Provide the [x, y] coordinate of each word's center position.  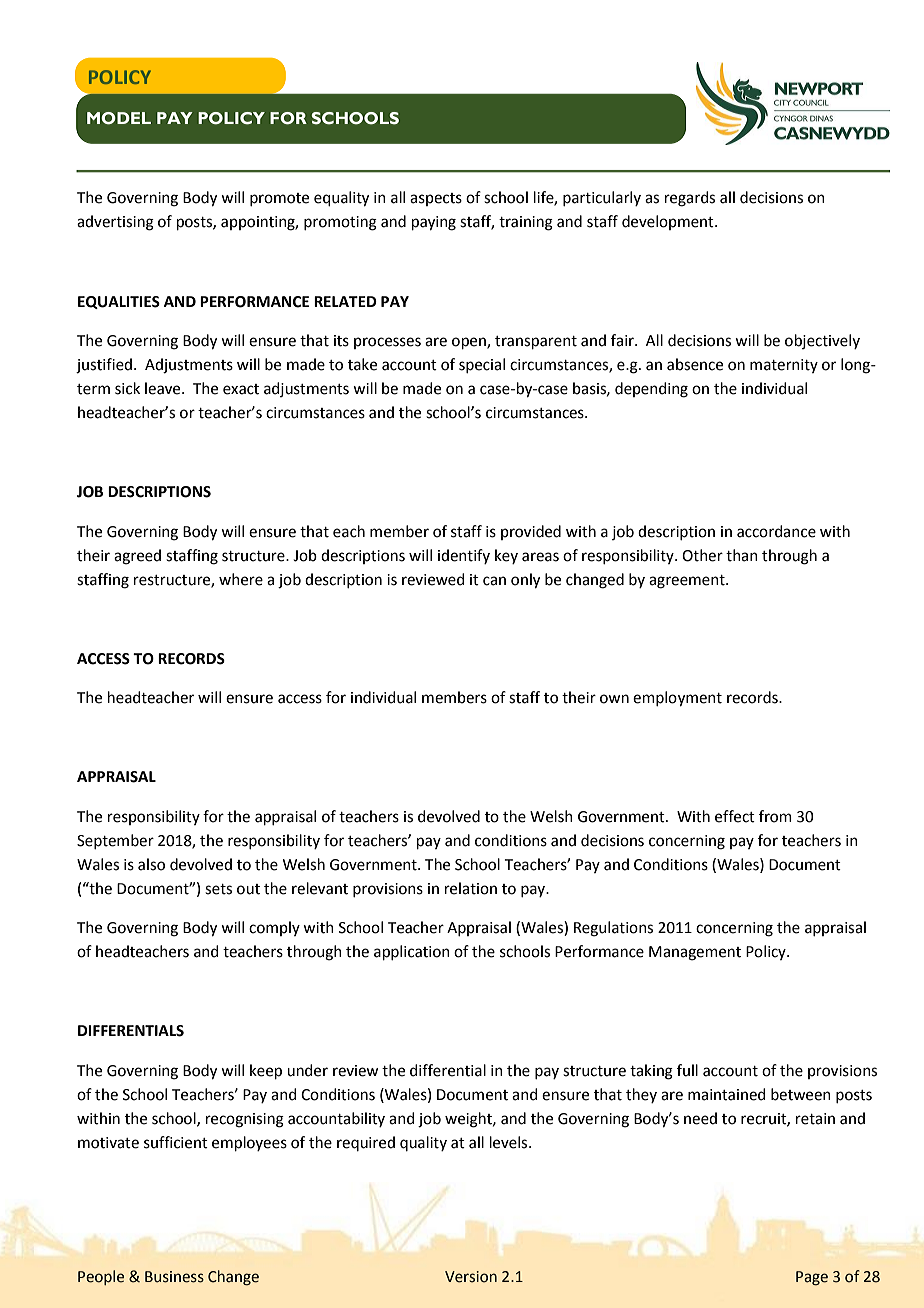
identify [464, 556]
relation [471, 888]
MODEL [119, 118]
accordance [776, 531]
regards [690, 199]
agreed [137, 557]
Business [174, 1277]
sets [218, 889]
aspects [436, 199]
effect [735, 816]
